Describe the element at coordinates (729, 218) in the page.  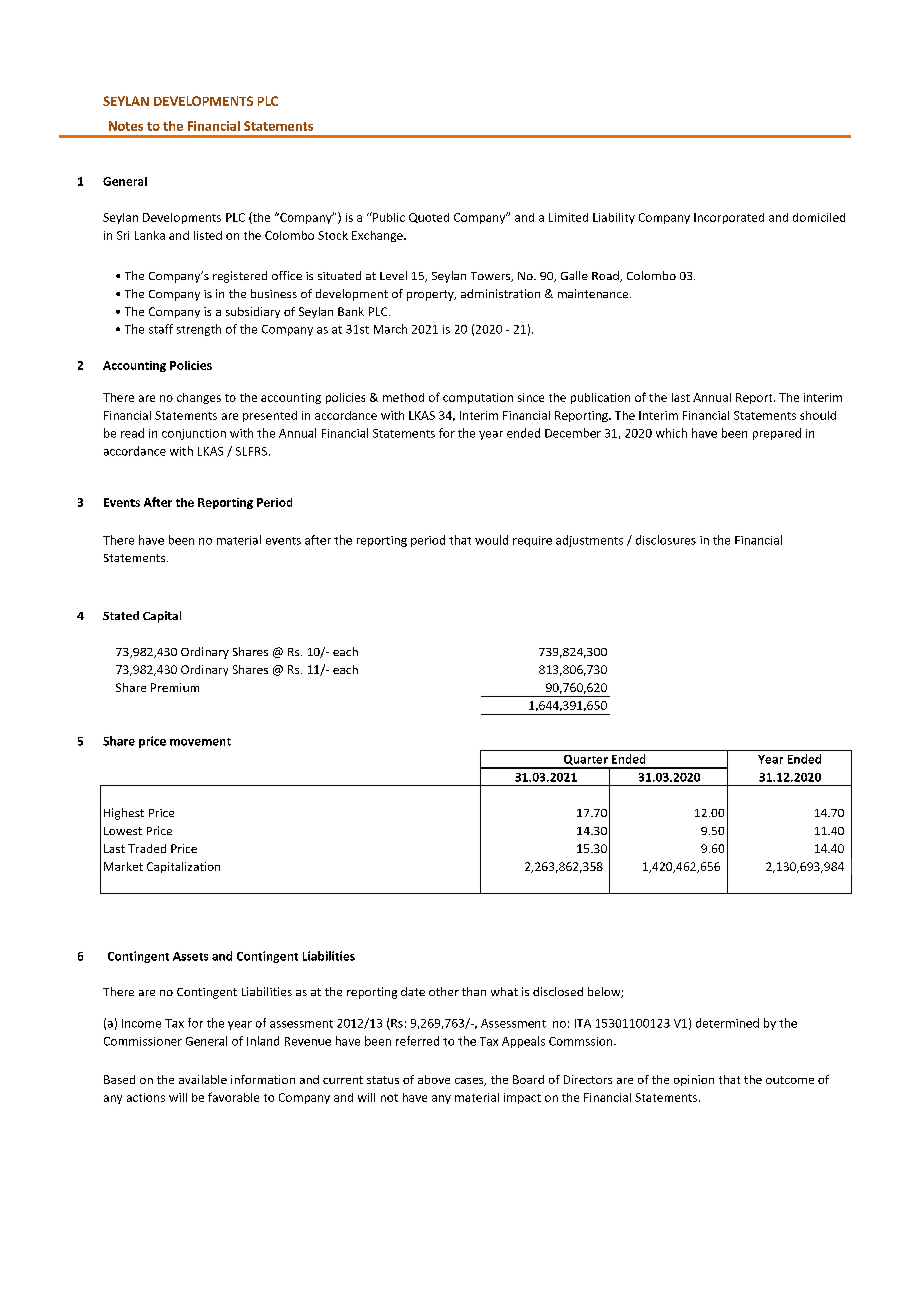
I see `Incorporated` at that location.
